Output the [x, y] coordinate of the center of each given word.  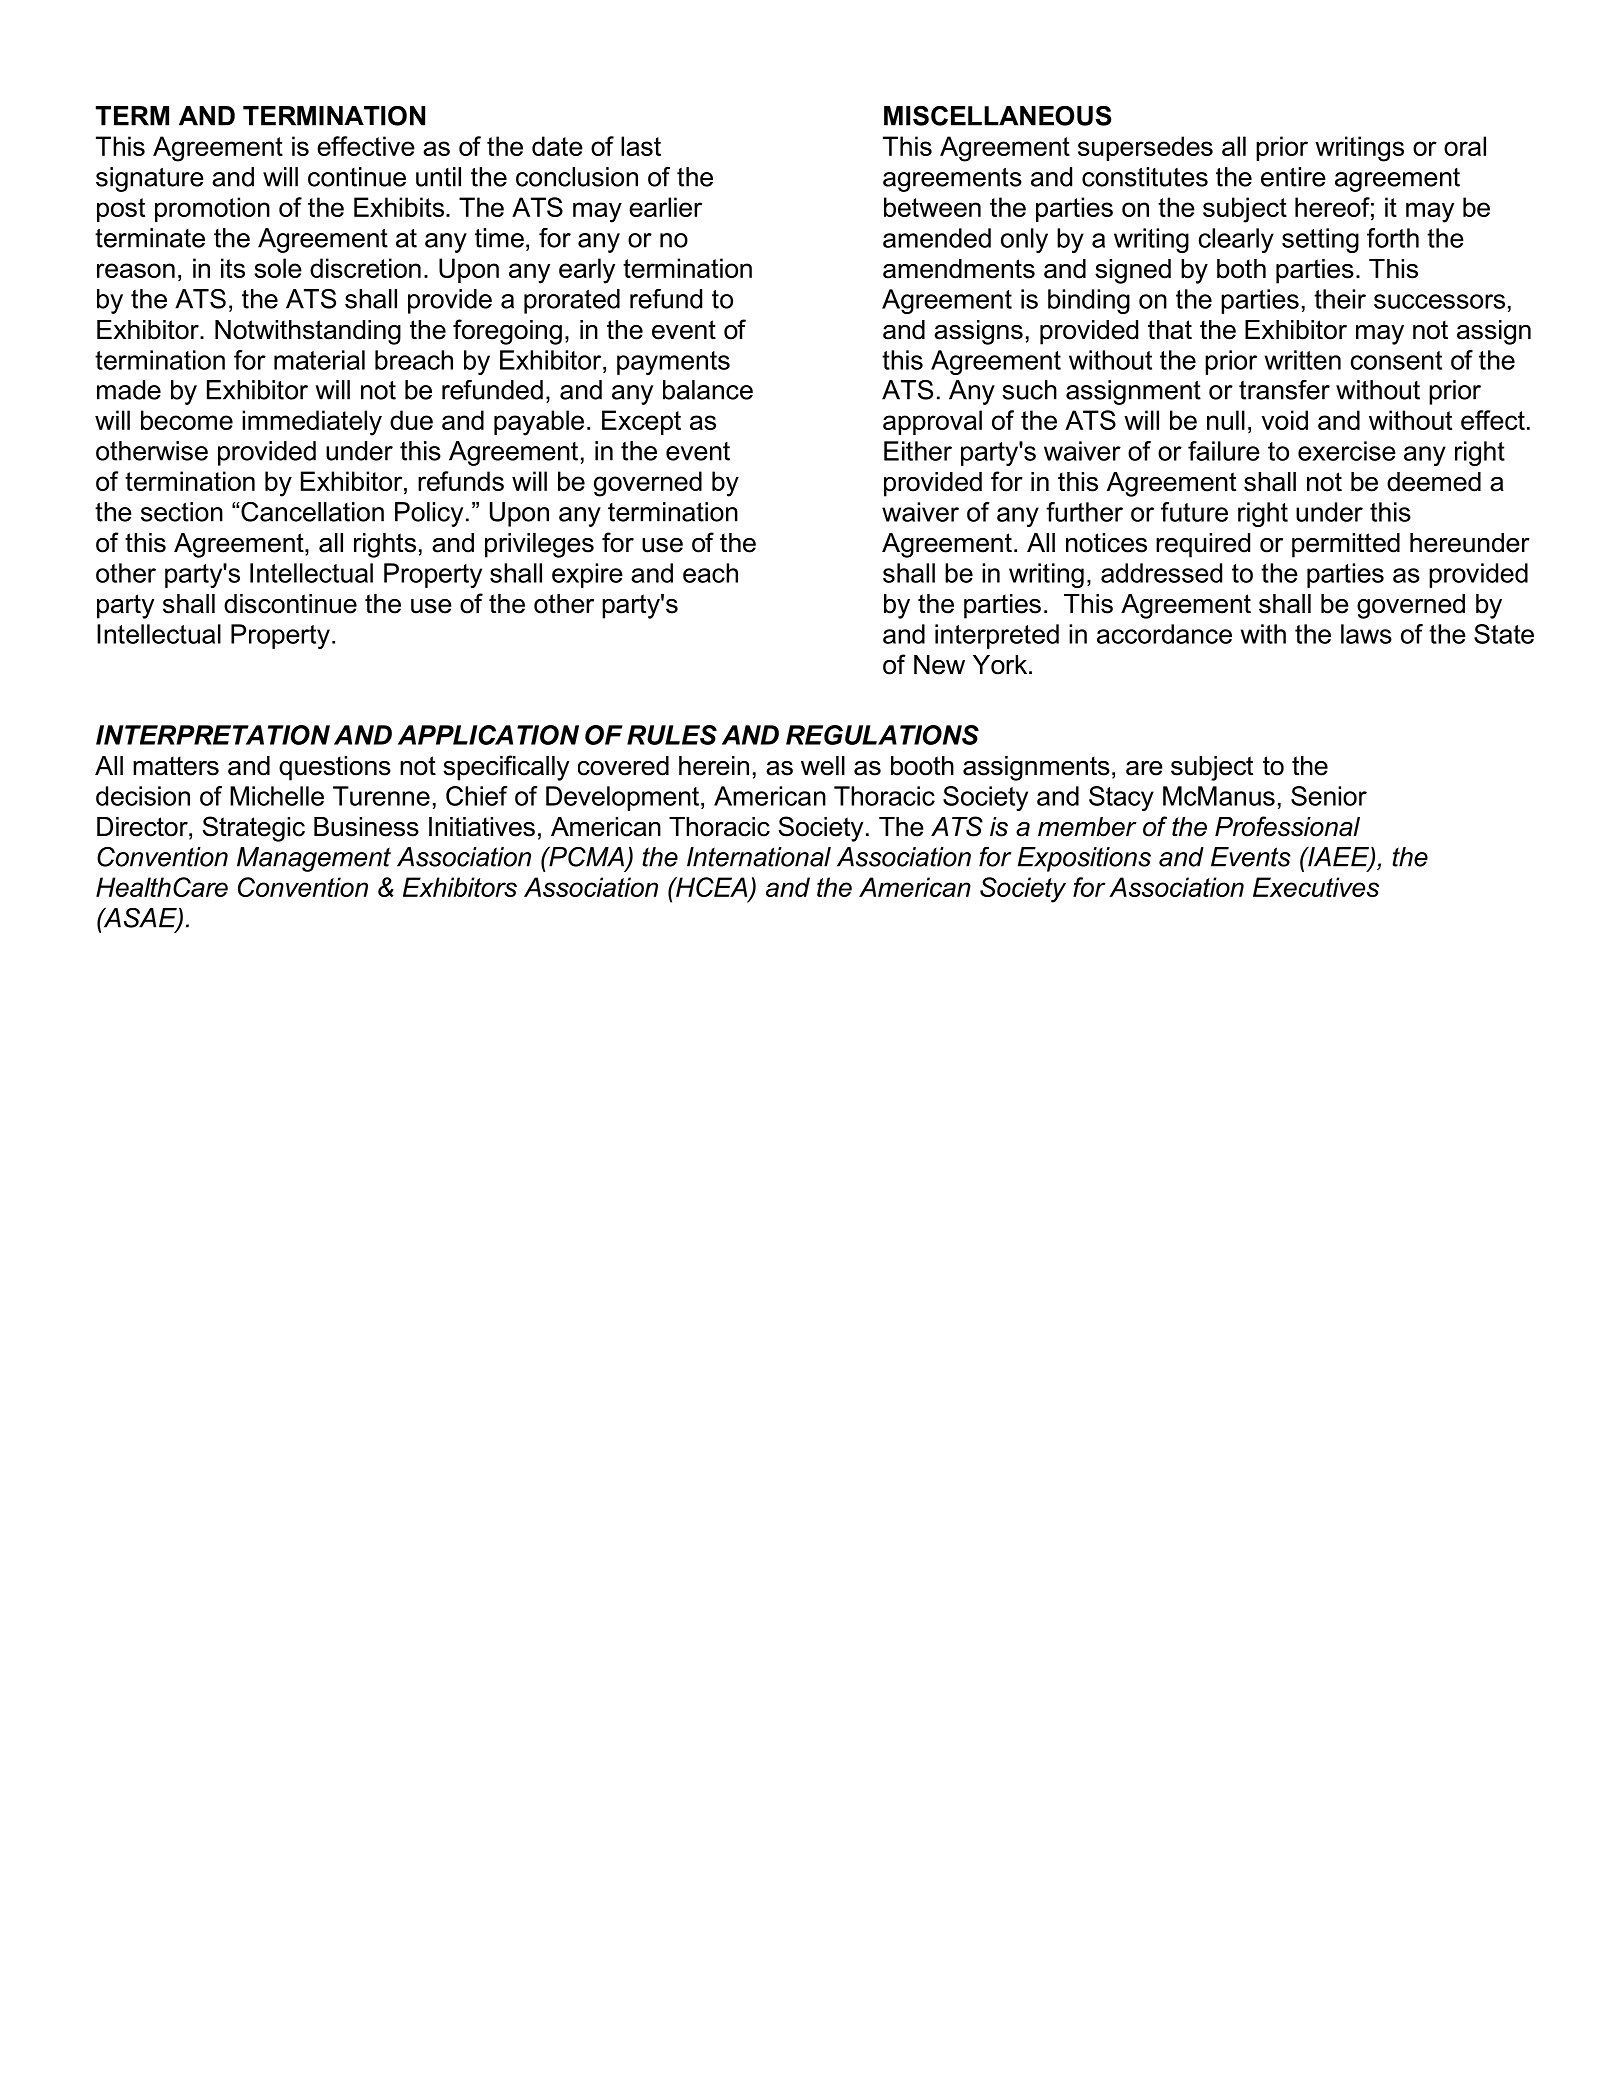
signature [150, 179]
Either [918, 451]
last [641, 146]
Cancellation [312, 512]
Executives [1316, 887]
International [759, 857]
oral [1465, 146]
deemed [1434, 482]
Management [314, 859]
